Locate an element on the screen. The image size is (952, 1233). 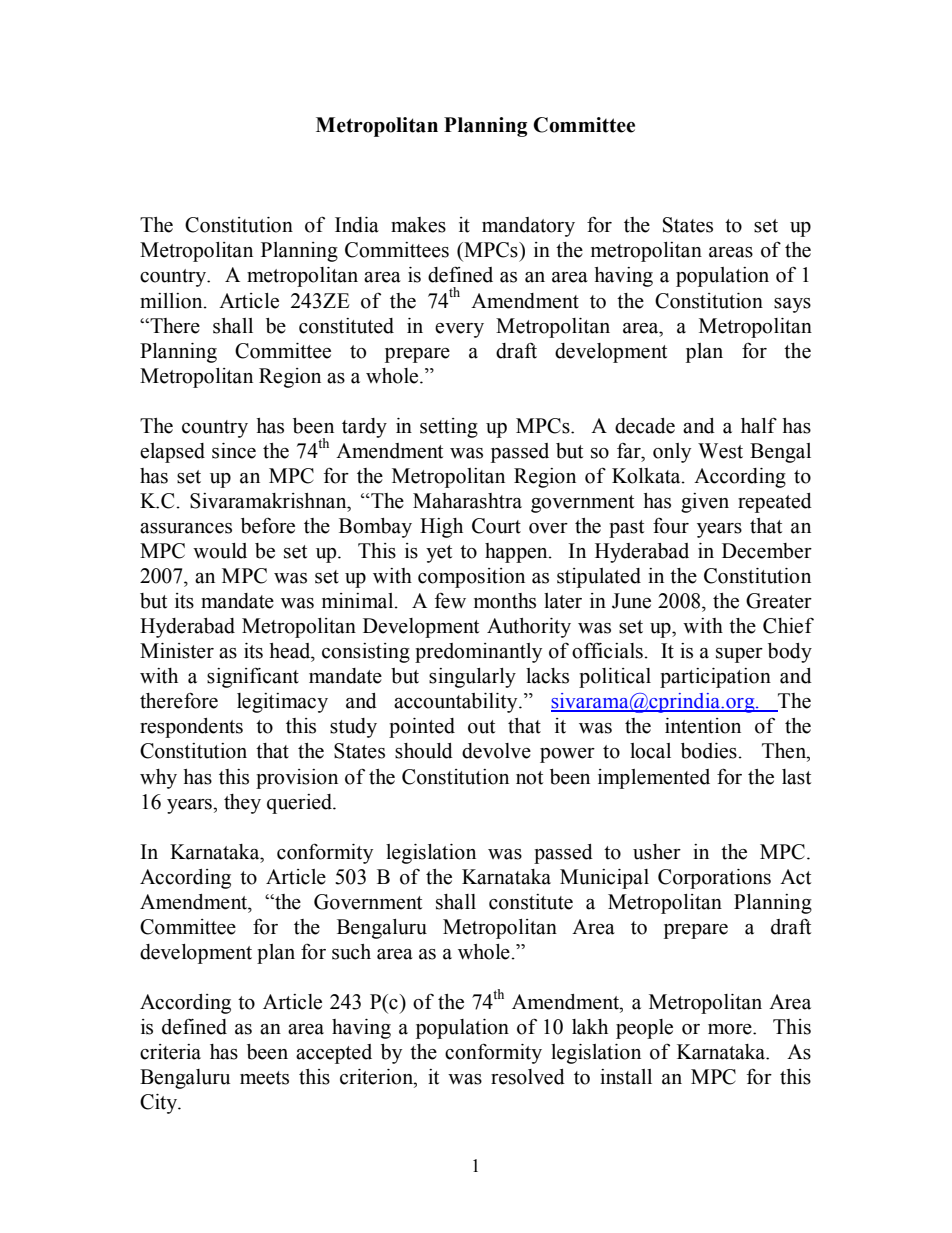
more is located at coordinates (731, 1029).
